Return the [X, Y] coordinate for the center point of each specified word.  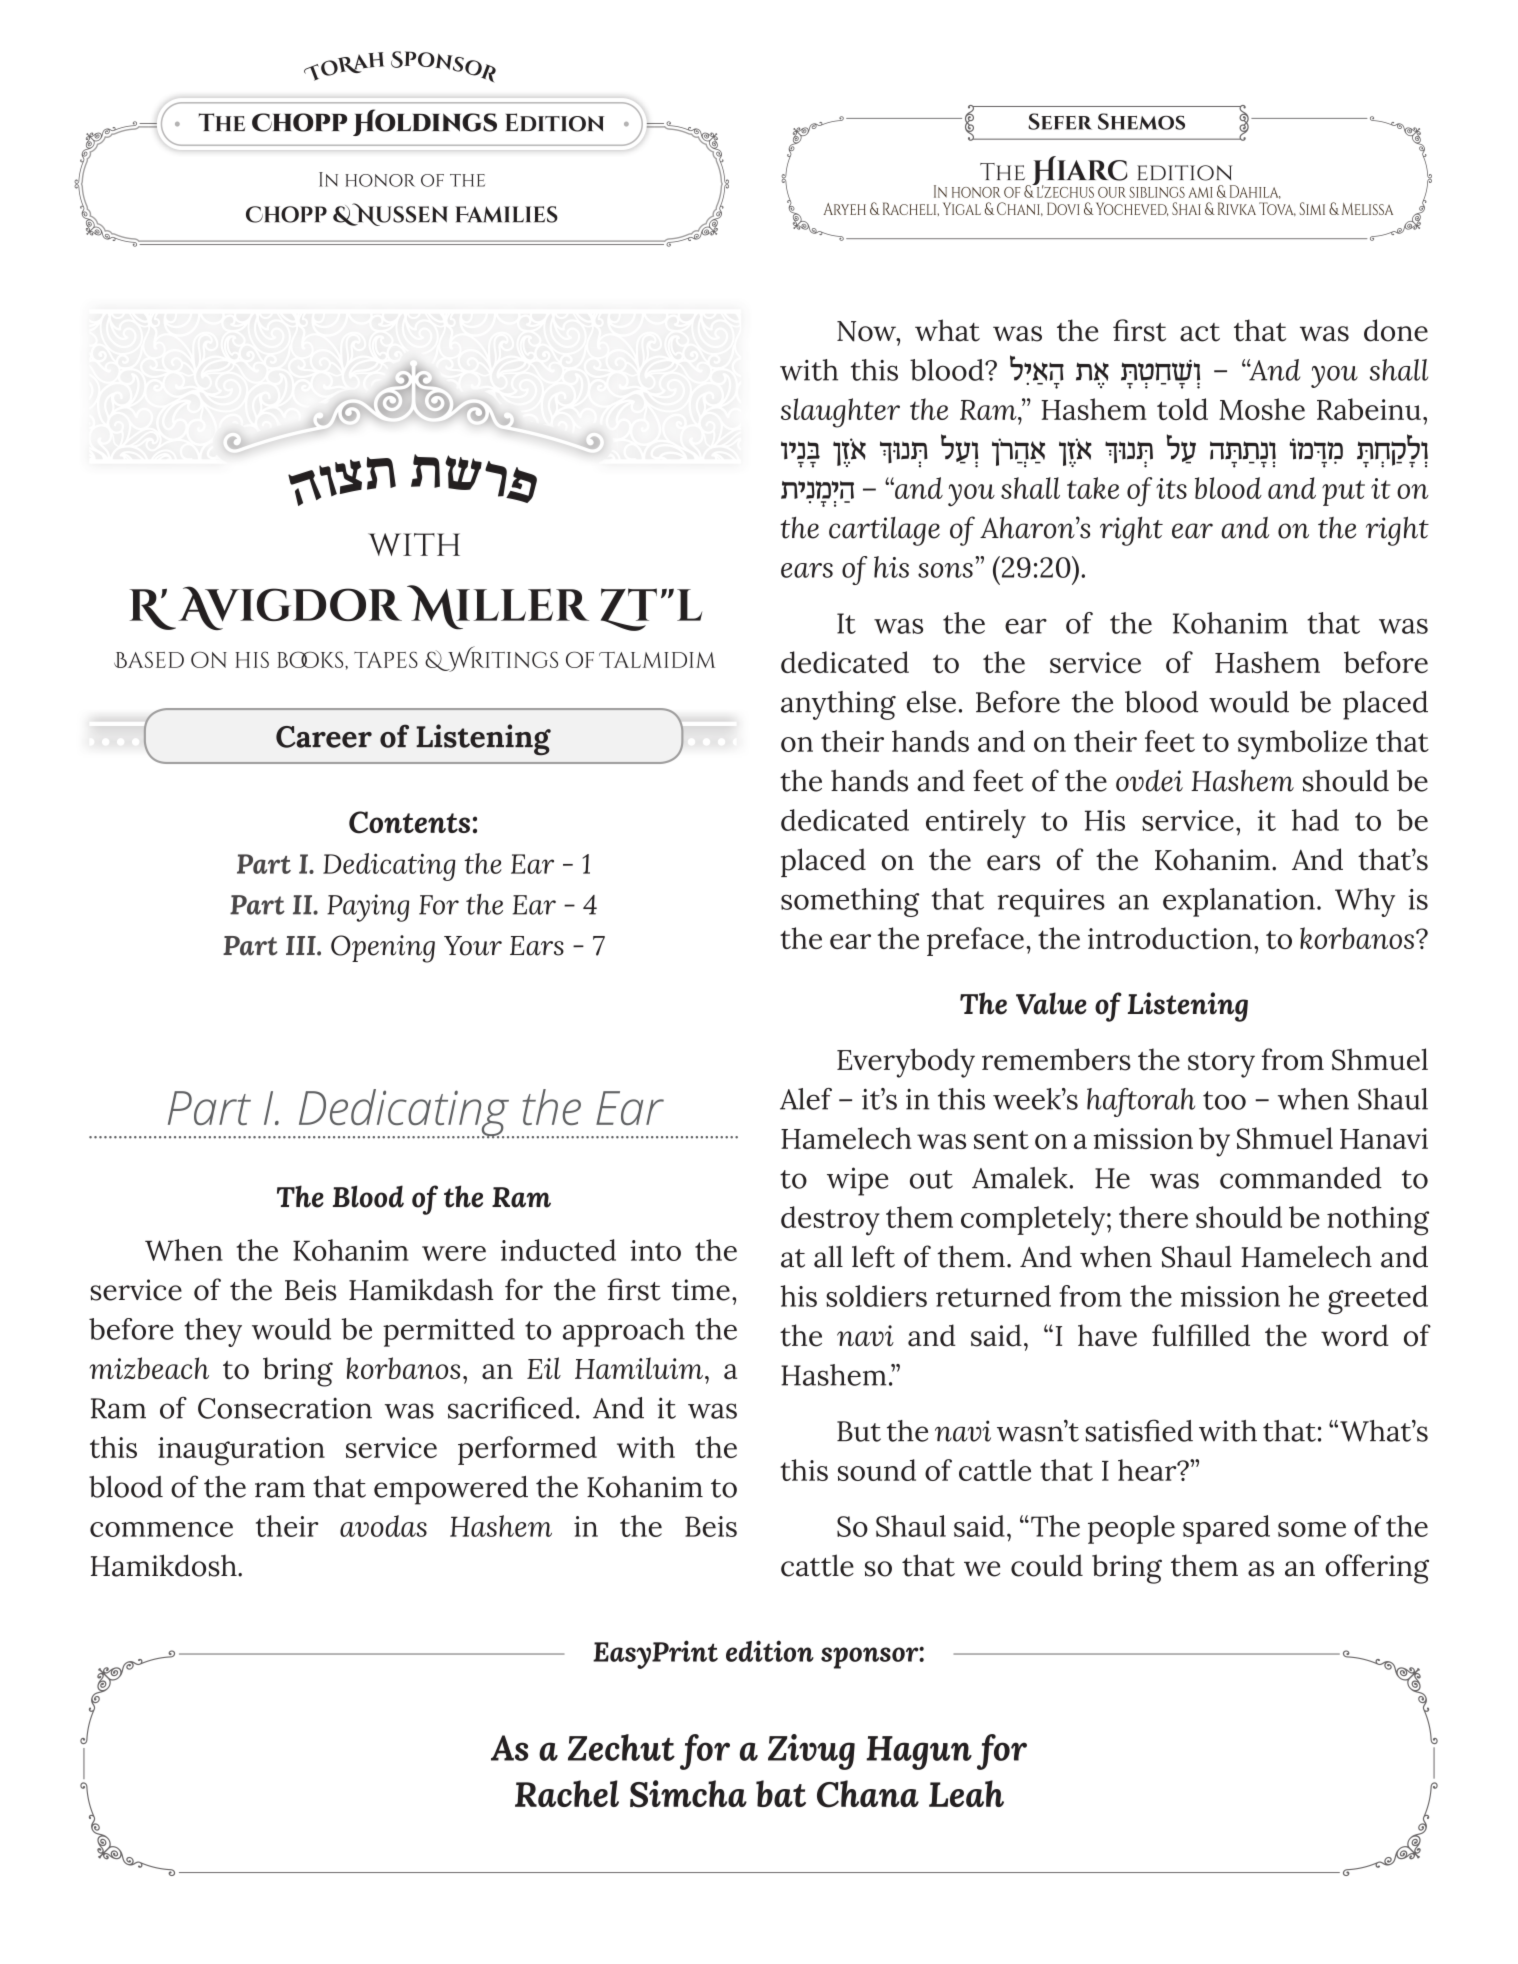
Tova [1277, 209]
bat [781, 1793]
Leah [966, 1793]
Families [507, 214]
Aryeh [844, 209]
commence [161, 1529]
